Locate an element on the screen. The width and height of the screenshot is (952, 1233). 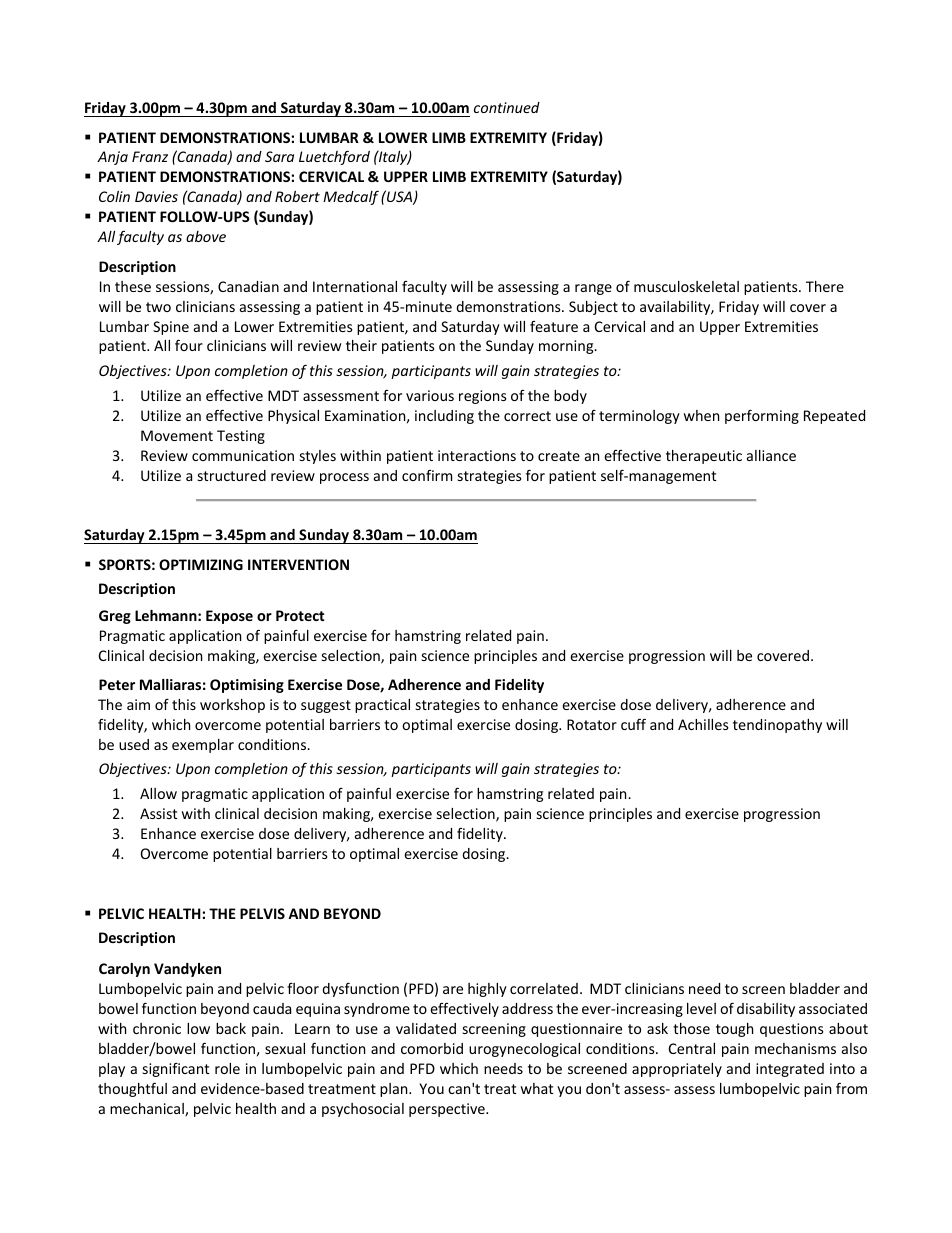
Franz is located at coordinates (150, 156).
